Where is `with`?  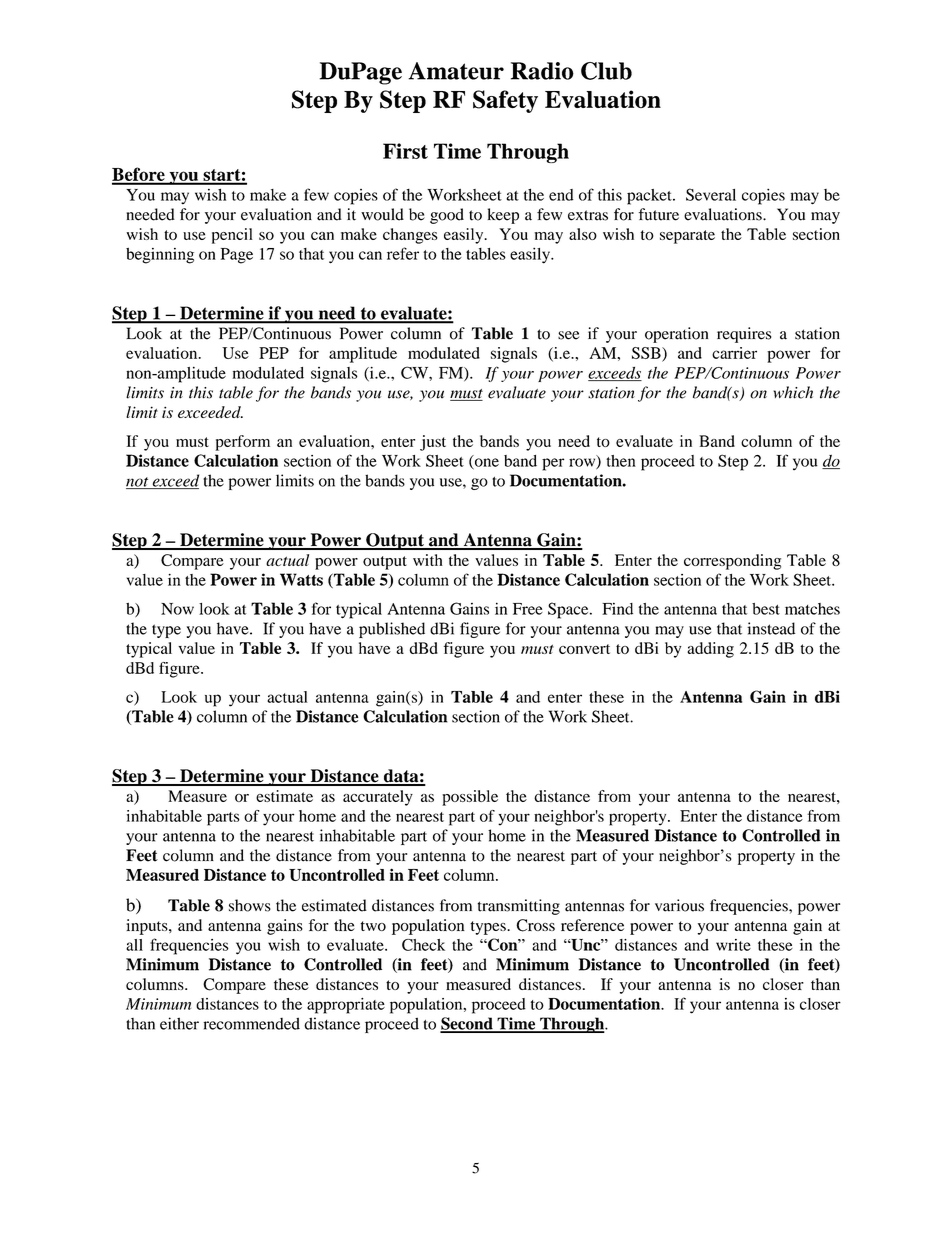
with is located at coordinates (428, 560).
